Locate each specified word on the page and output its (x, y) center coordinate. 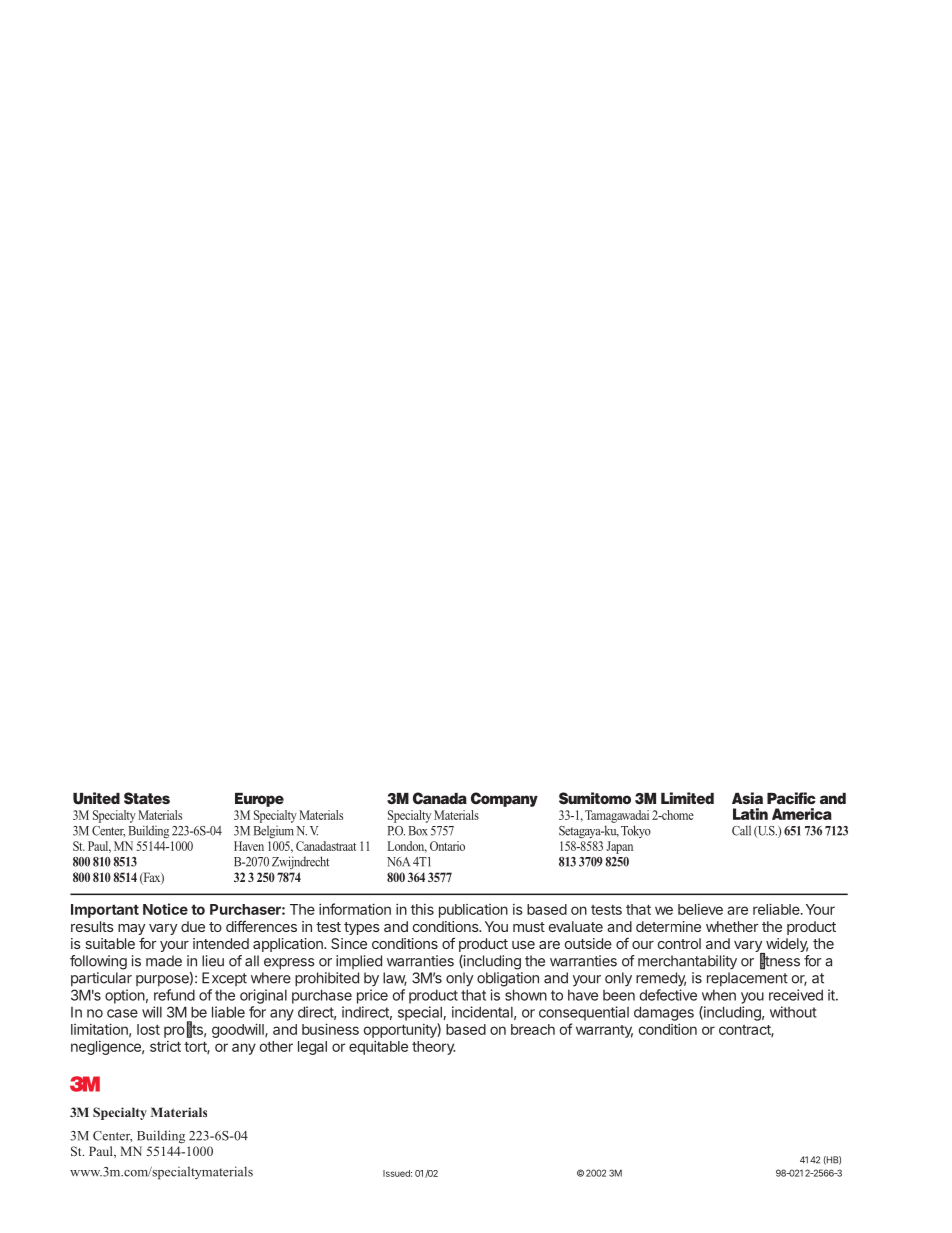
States (147, 798)
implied (359, 962)
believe (700, 909)
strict (165, 1046)
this (422, 909)
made (164, 961)
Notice (165, 909)
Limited (687, 798)
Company (504, 799)
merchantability (687, 962)
